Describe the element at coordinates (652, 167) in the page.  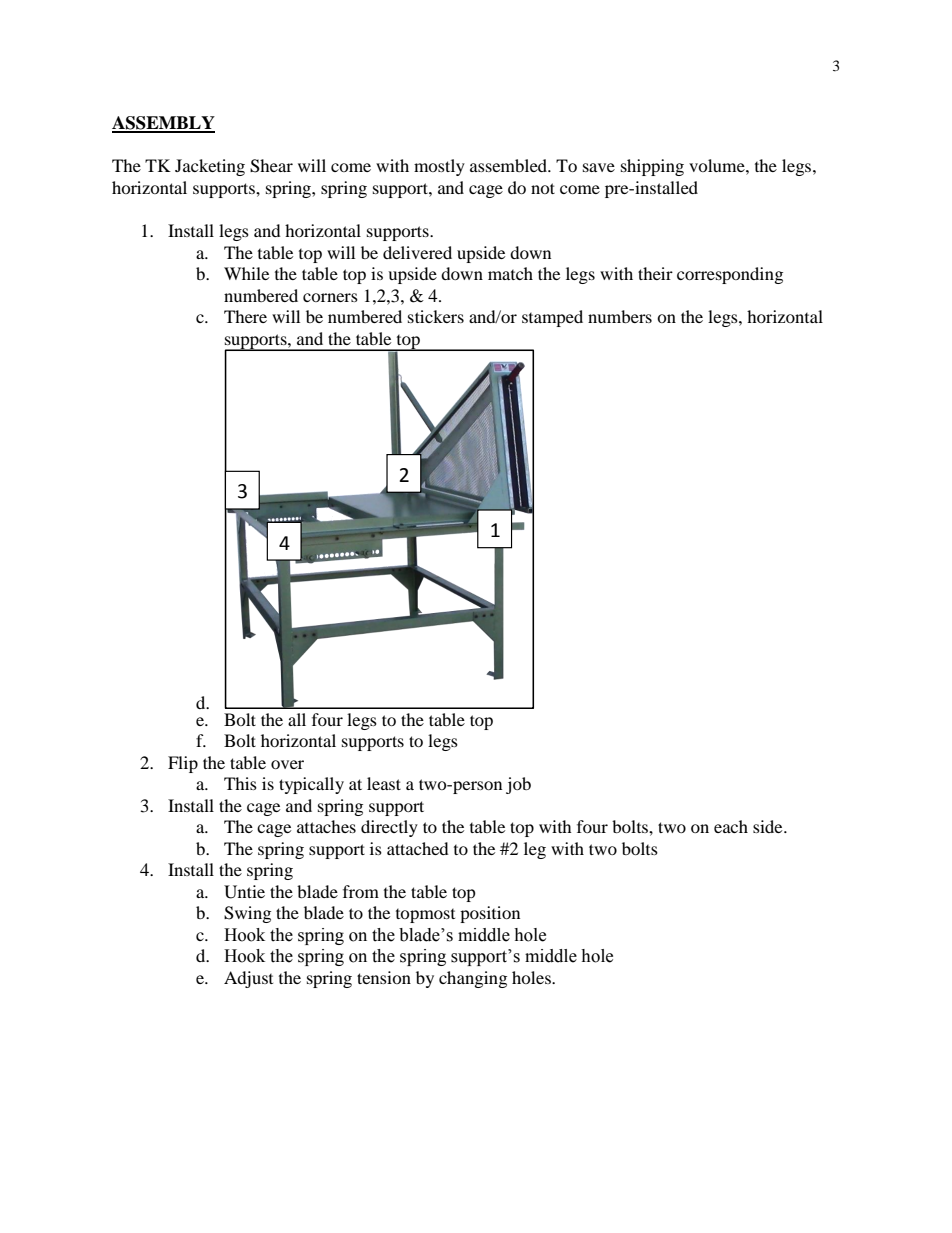
I see `shipping` at that location.
